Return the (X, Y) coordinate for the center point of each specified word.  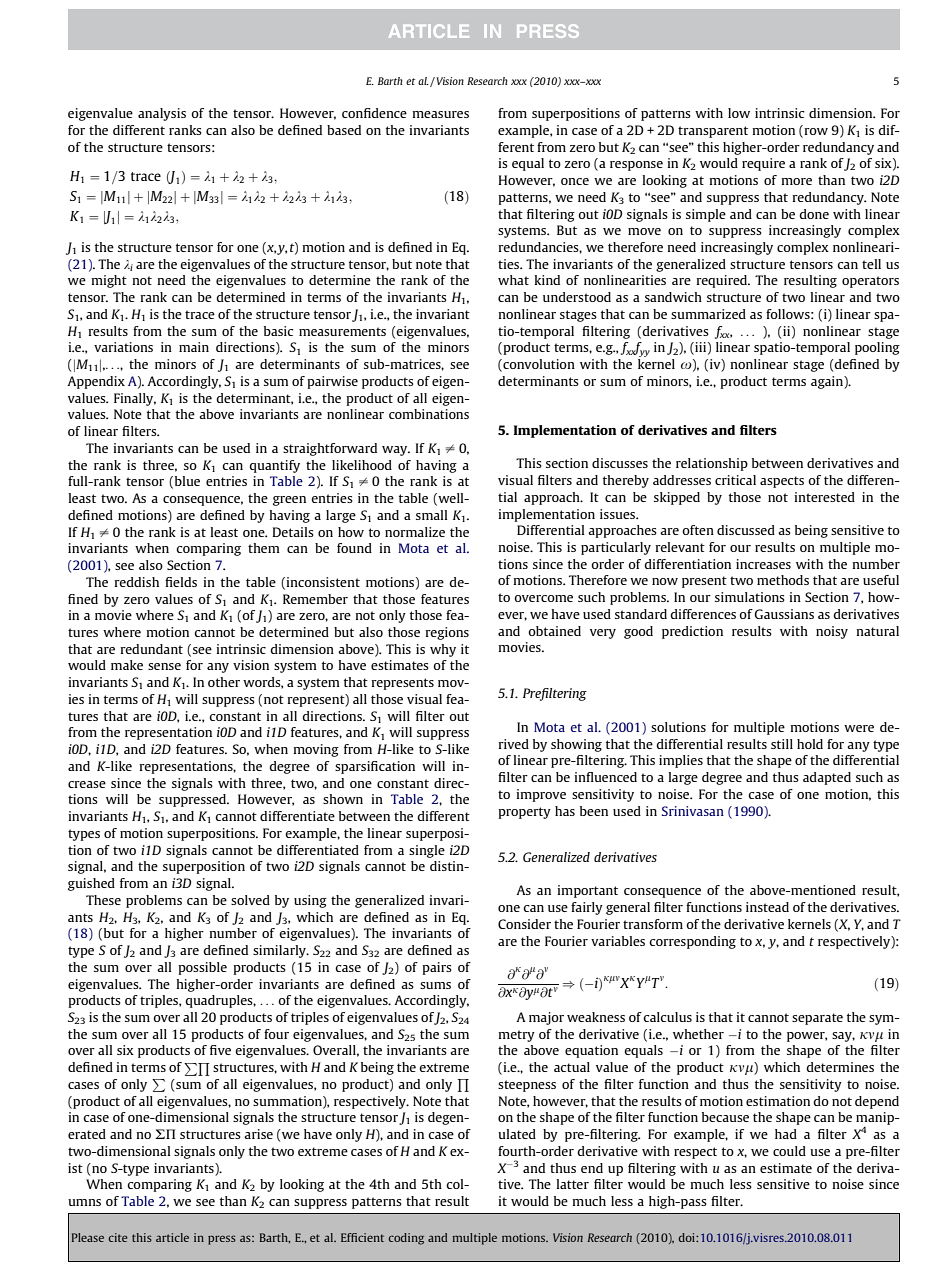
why (443, 650)
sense (164, 666)
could (789, 1151)
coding (406, 1239)
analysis (162, 114)
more (796, 181)
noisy (832, 632)
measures (440, 114)
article (172, 1237)
